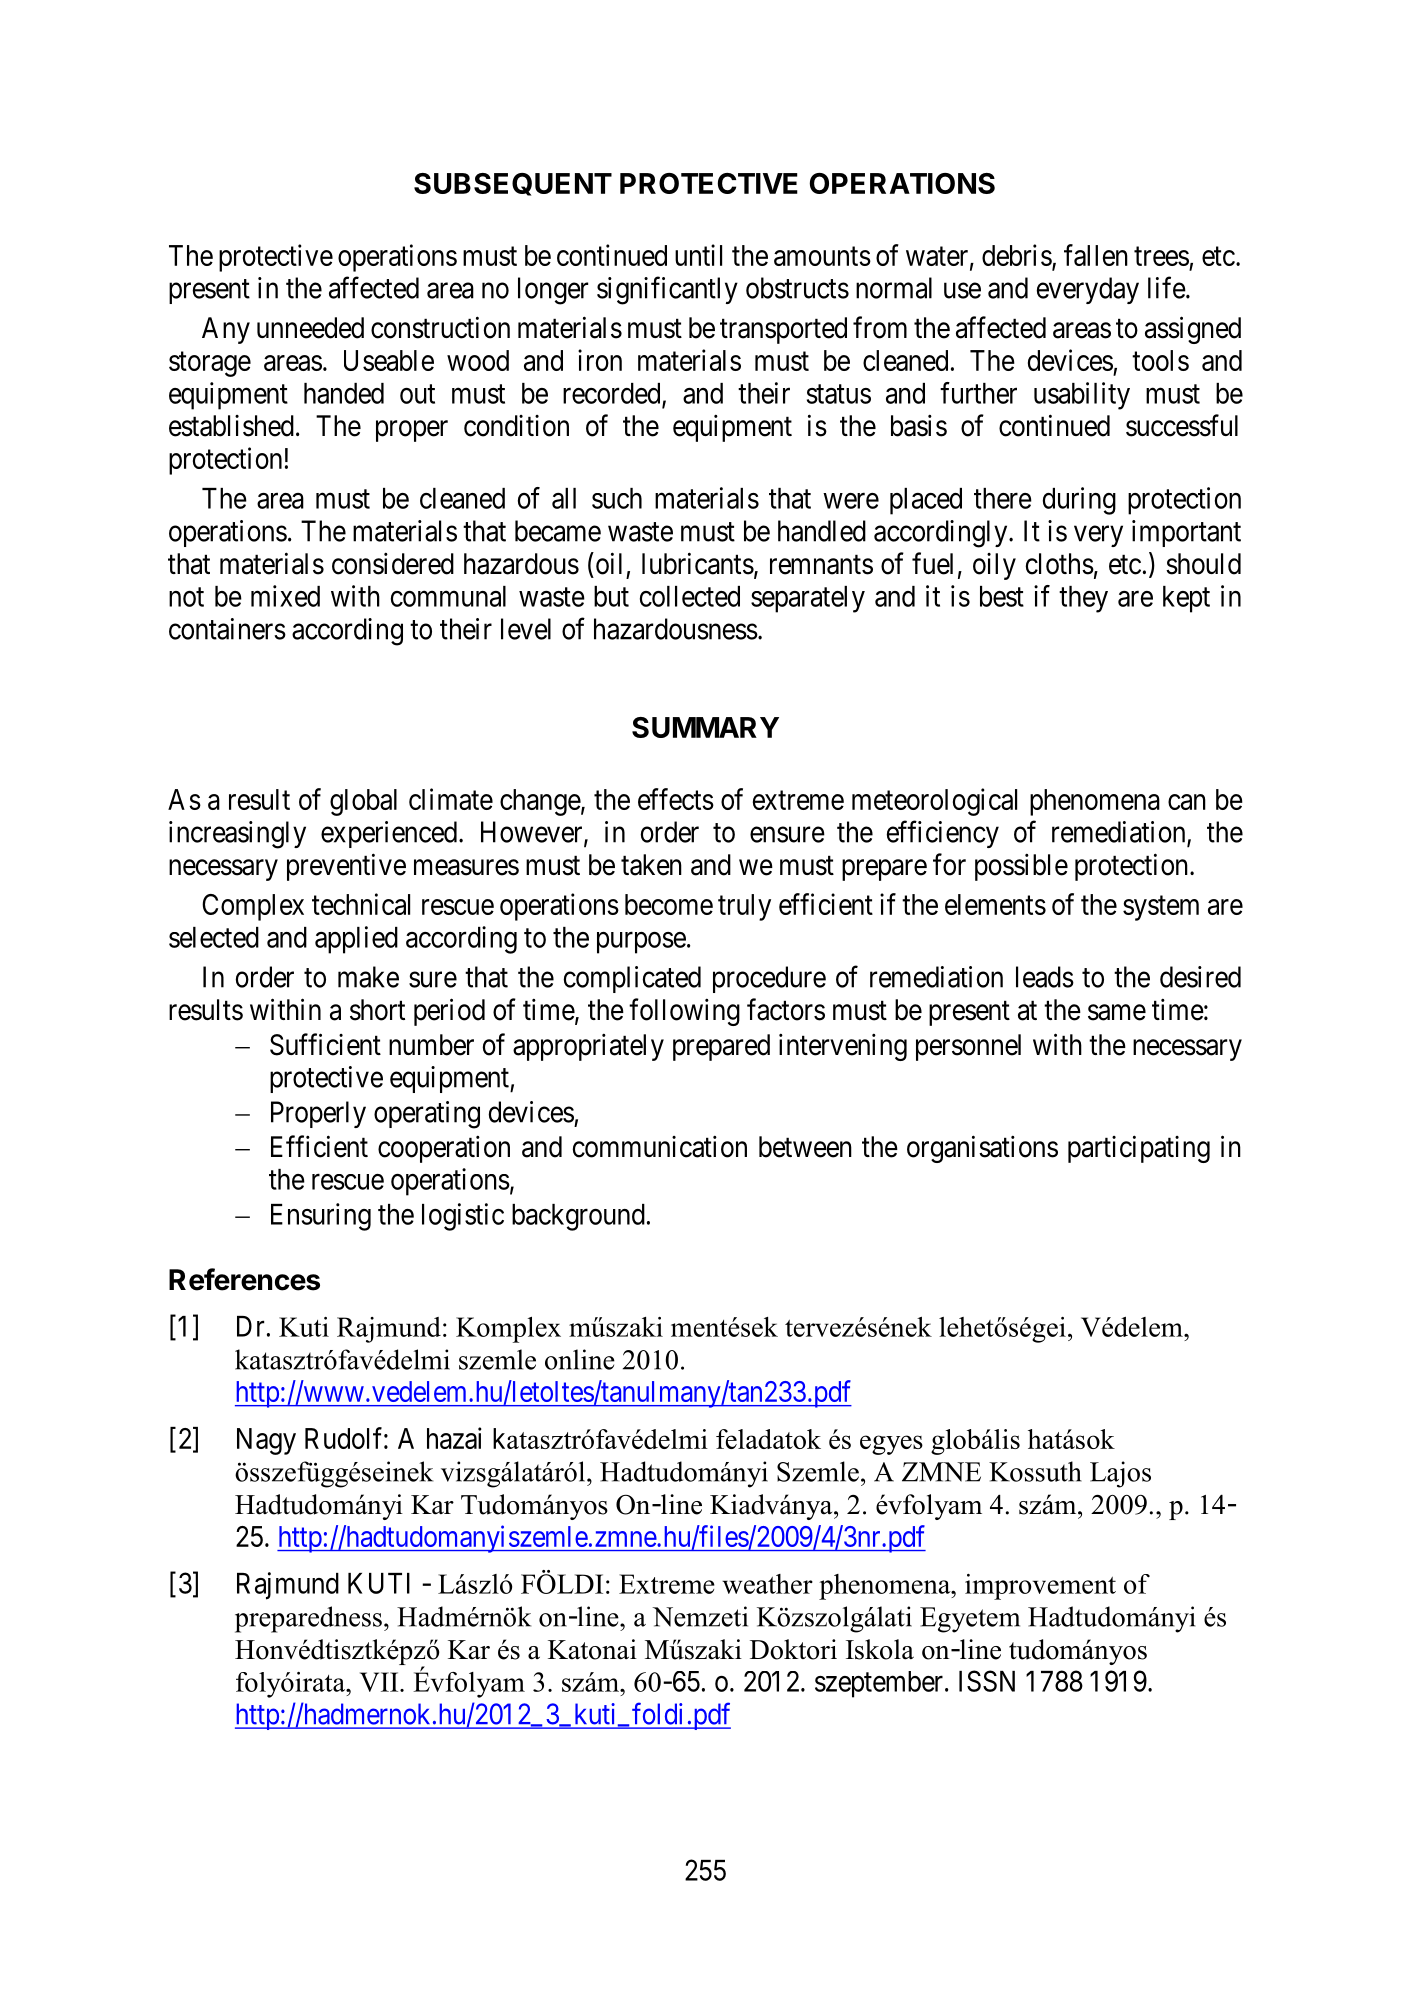 The image size is (1410, 1993). I want to click on ISSN, so click(987, 1681).
